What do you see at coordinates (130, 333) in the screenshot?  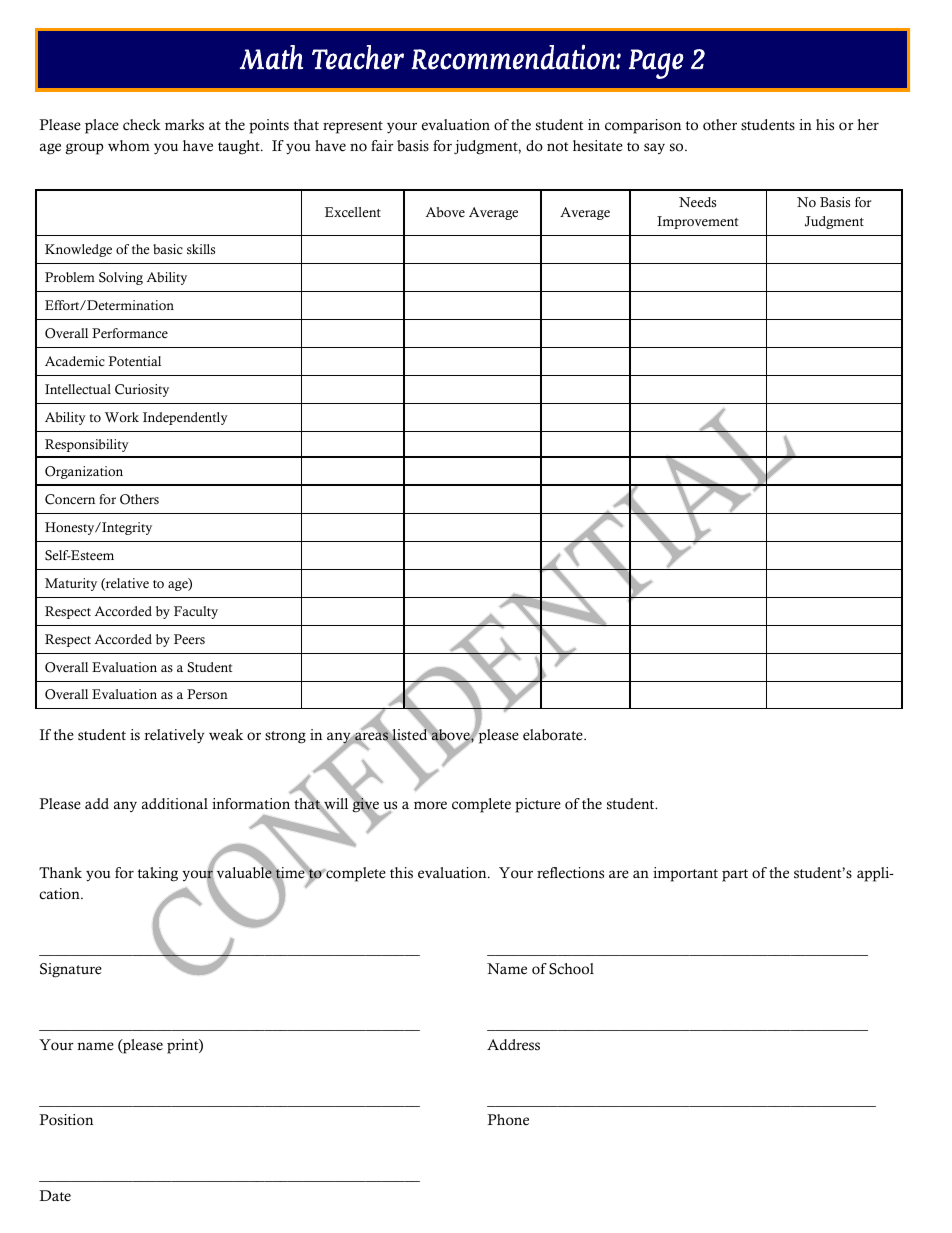 I see `Performance` at bounding box center [130, 333].
